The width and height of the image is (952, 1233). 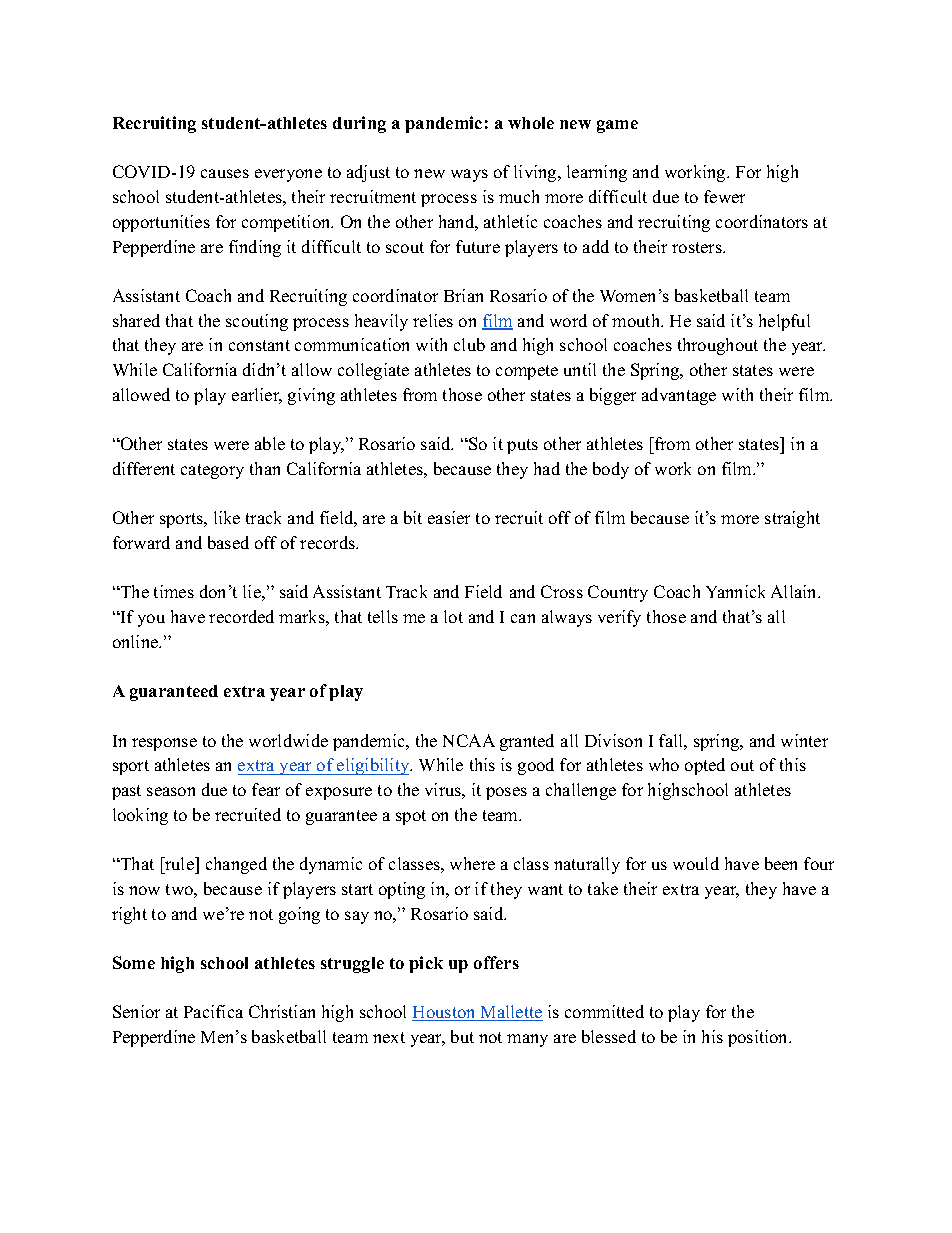 What do you see at coordinates (531, 123) in the image?
I see `whole` at bounding box center [531, 123].
